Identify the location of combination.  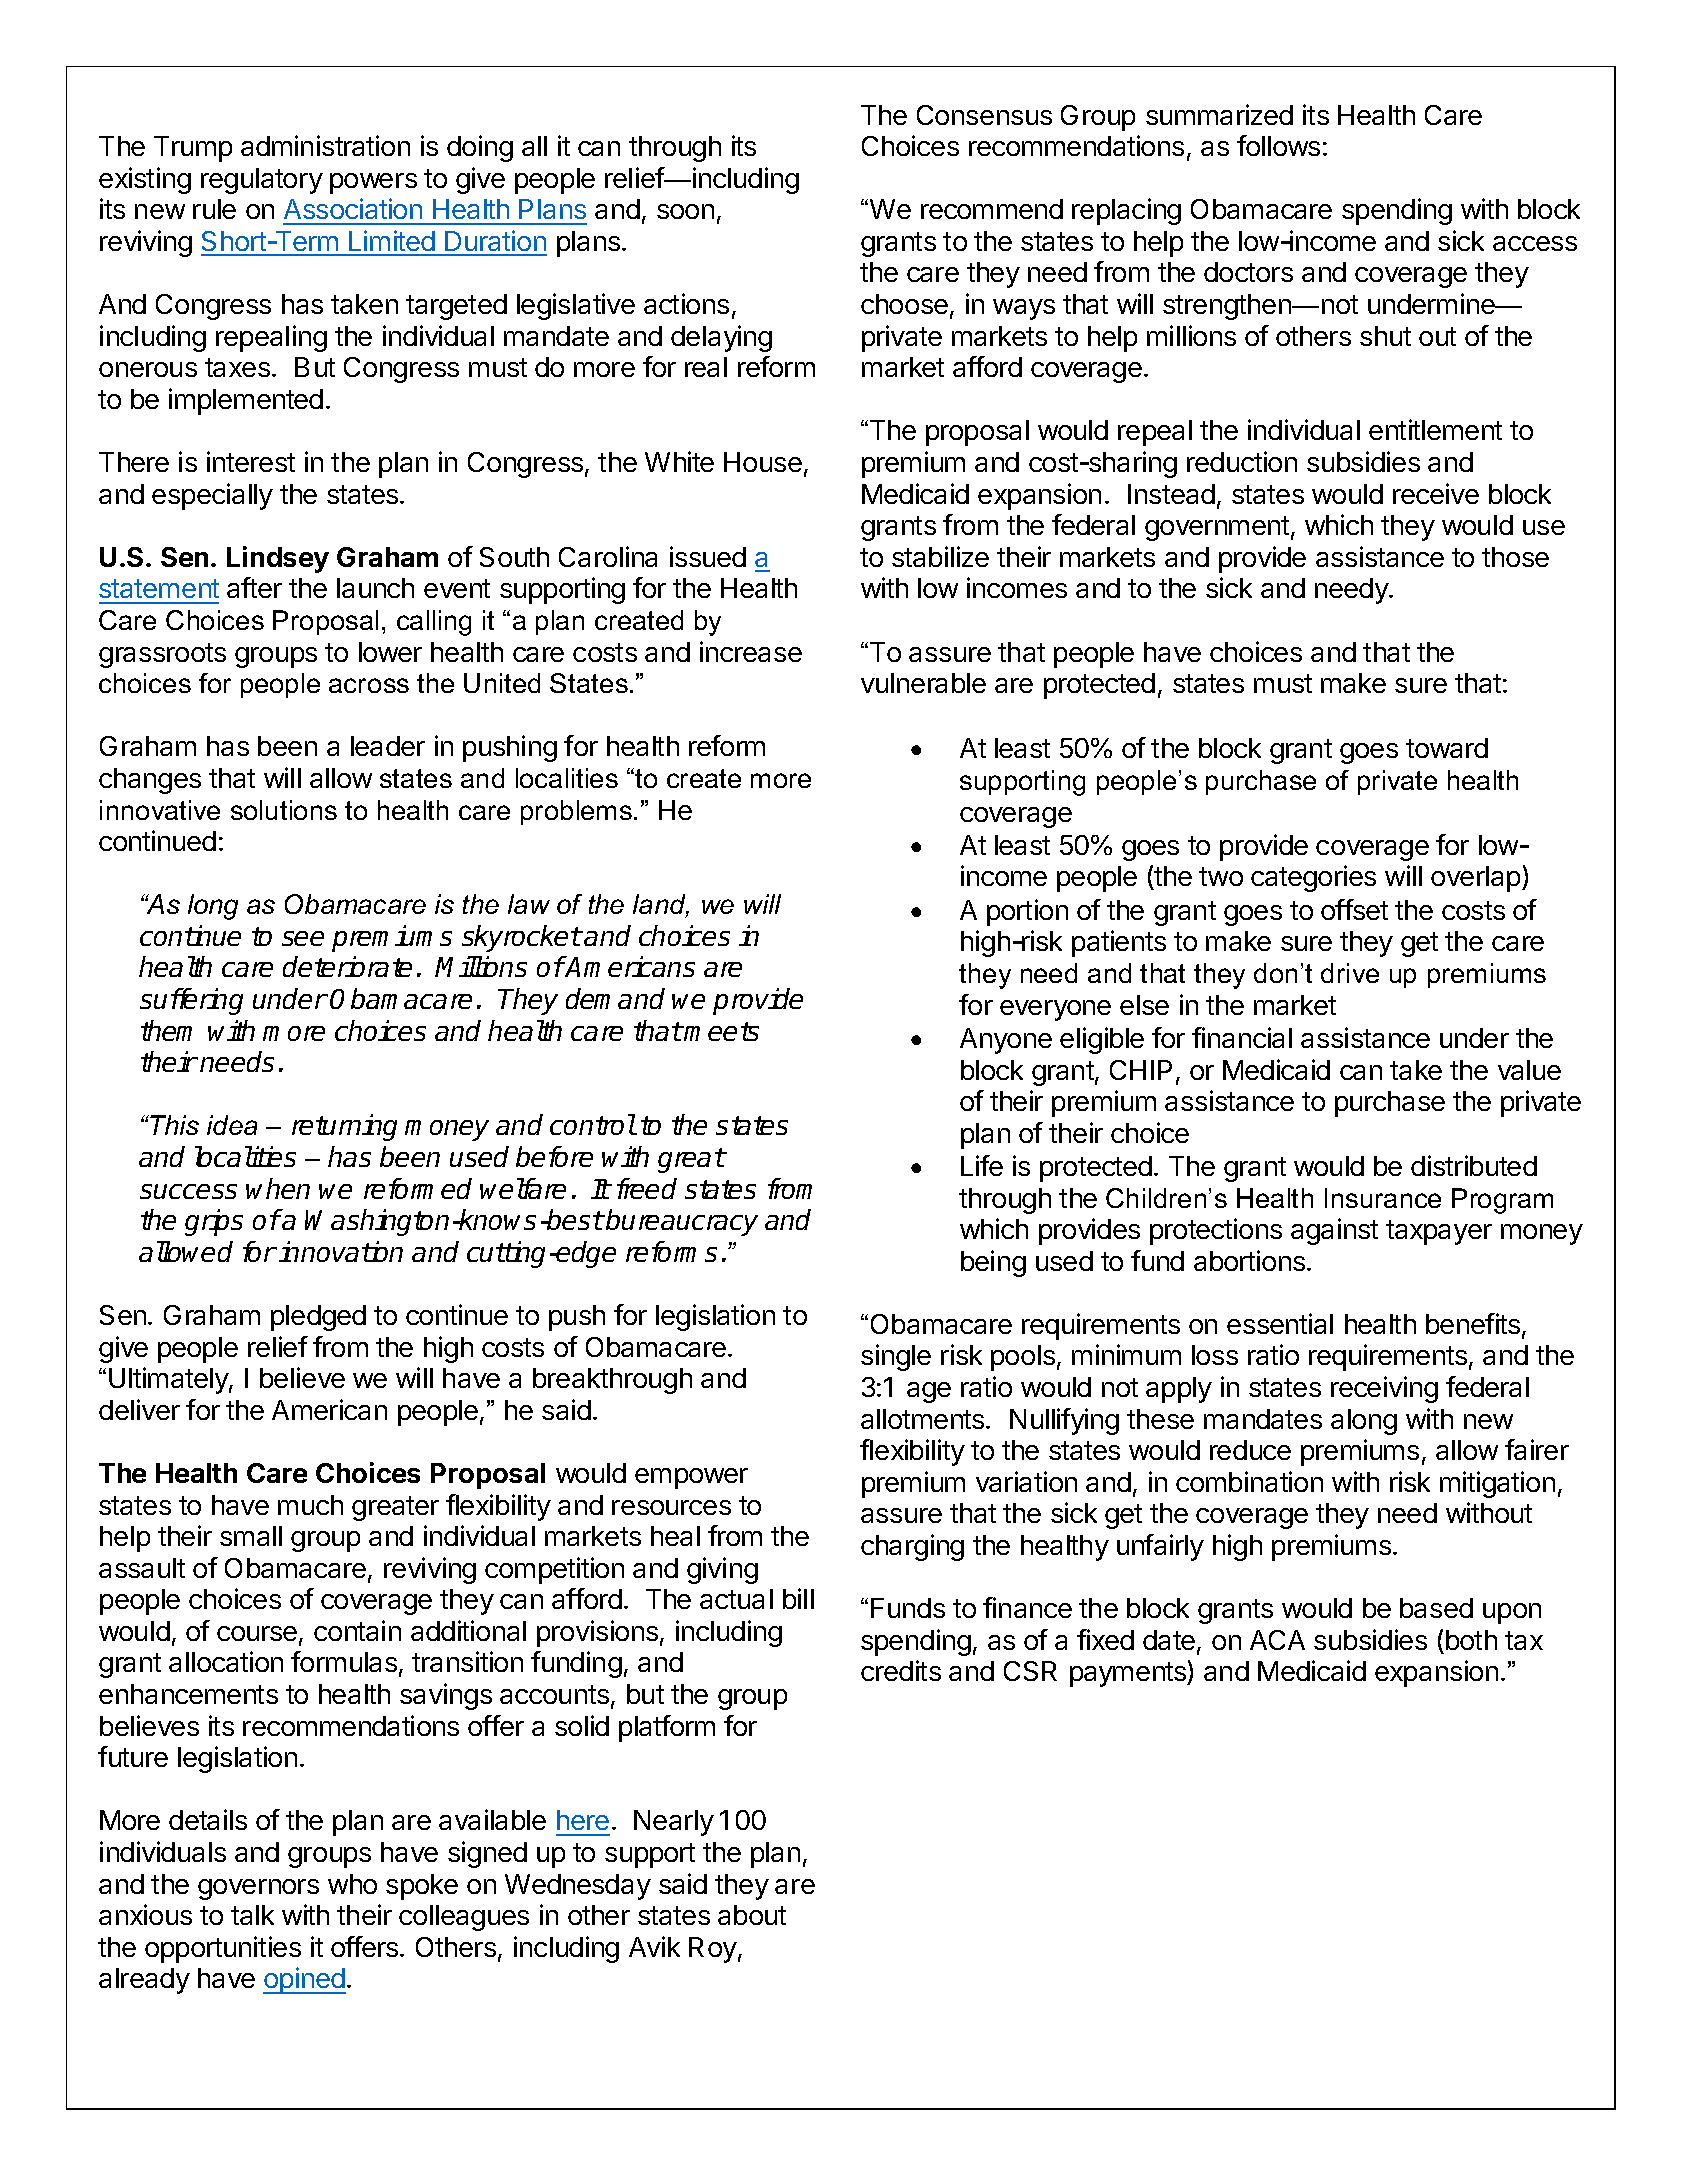
(1249, 1481).
